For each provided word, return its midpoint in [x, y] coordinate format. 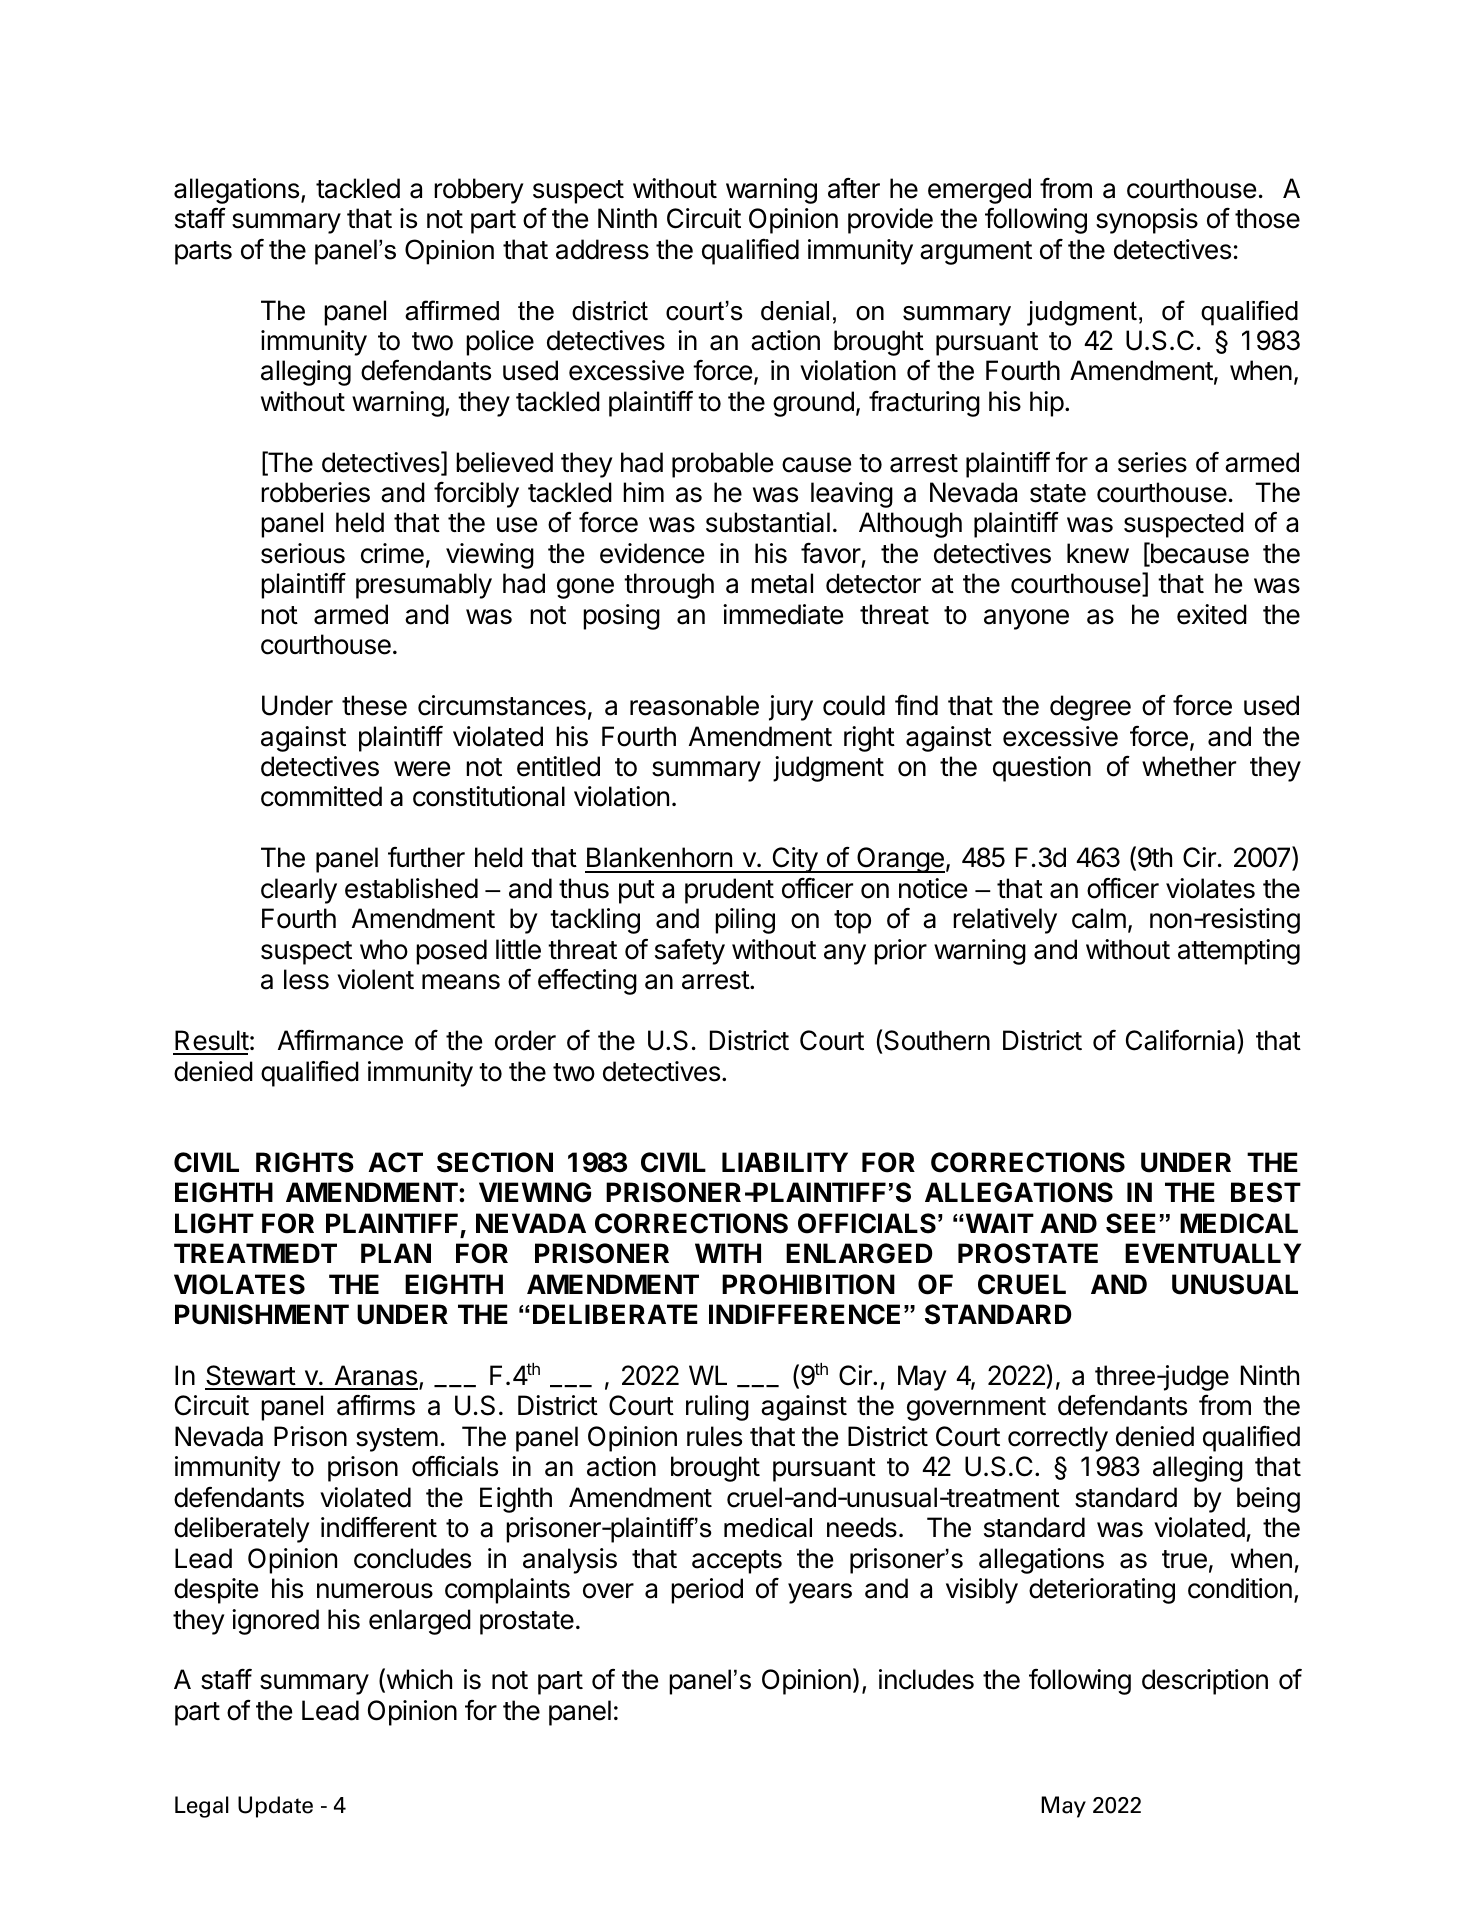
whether [1189, 766]
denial [795, 311]
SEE [1131, 1223]
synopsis [1147, 221]
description [1205, 1682]
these [374, 705]
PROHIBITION [808, 1284]
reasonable [694, 705]
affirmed [452, 310]
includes [926, 1679]
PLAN [396, 1253]
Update [275, 1807]
